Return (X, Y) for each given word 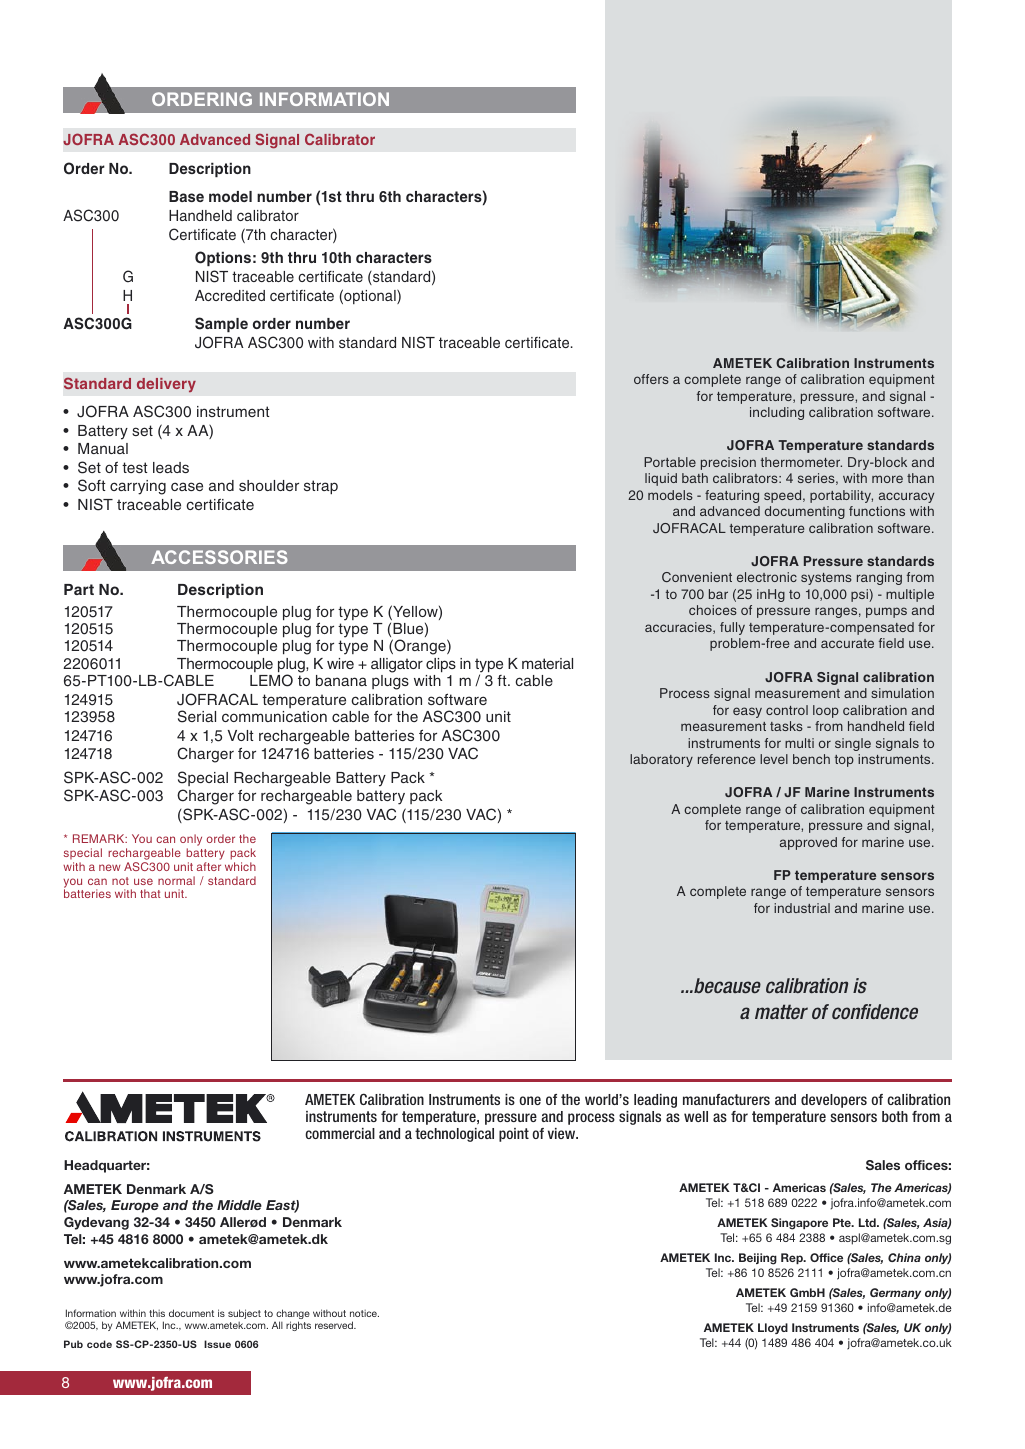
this (157, 1313)
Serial (197, 716)
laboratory (661, 760)
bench (811, 759)
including (777, 413)
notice (364, 1313)
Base (186, 196)
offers (651, 379)
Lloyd (773, 1328)
